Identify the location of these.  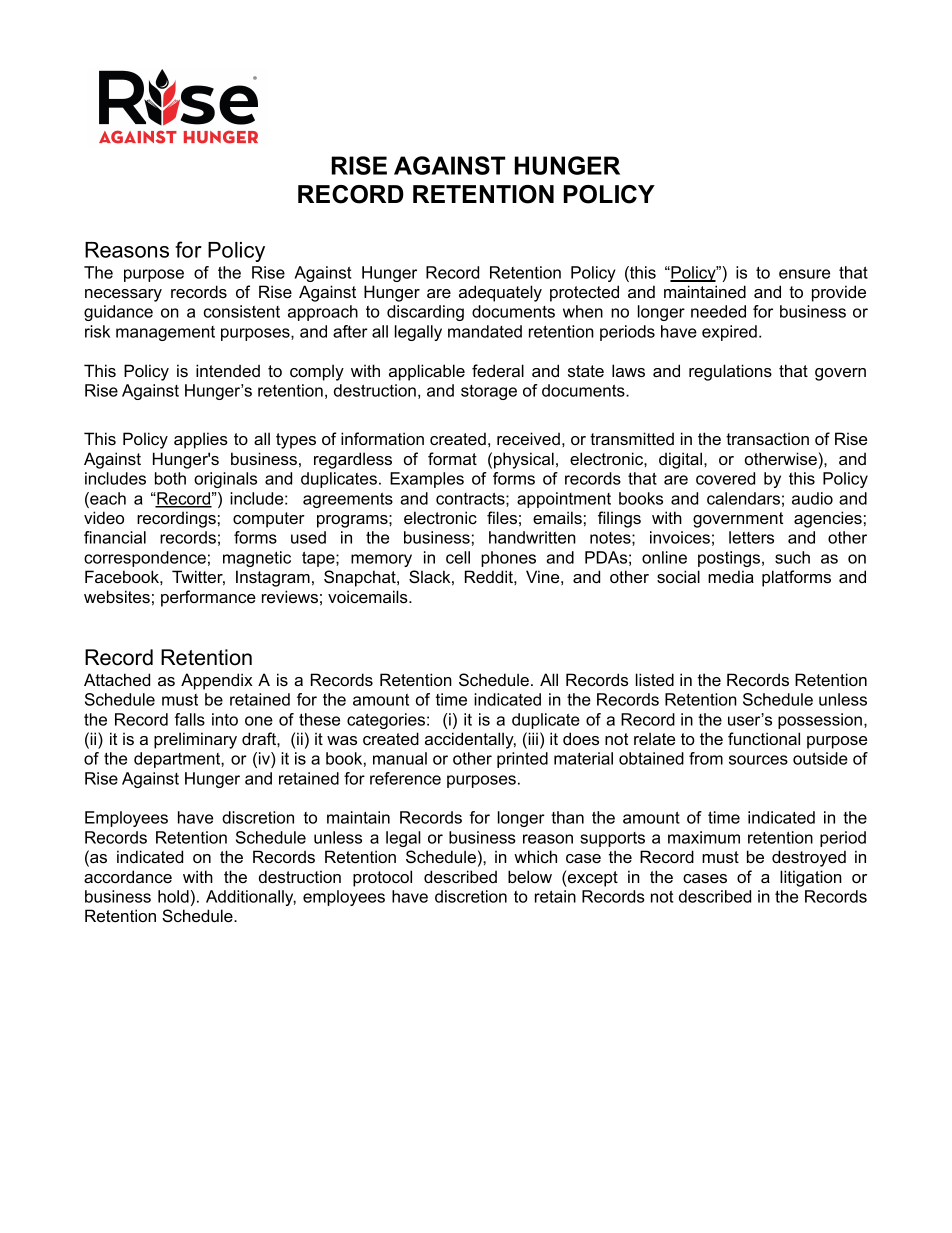
(319, 719).
